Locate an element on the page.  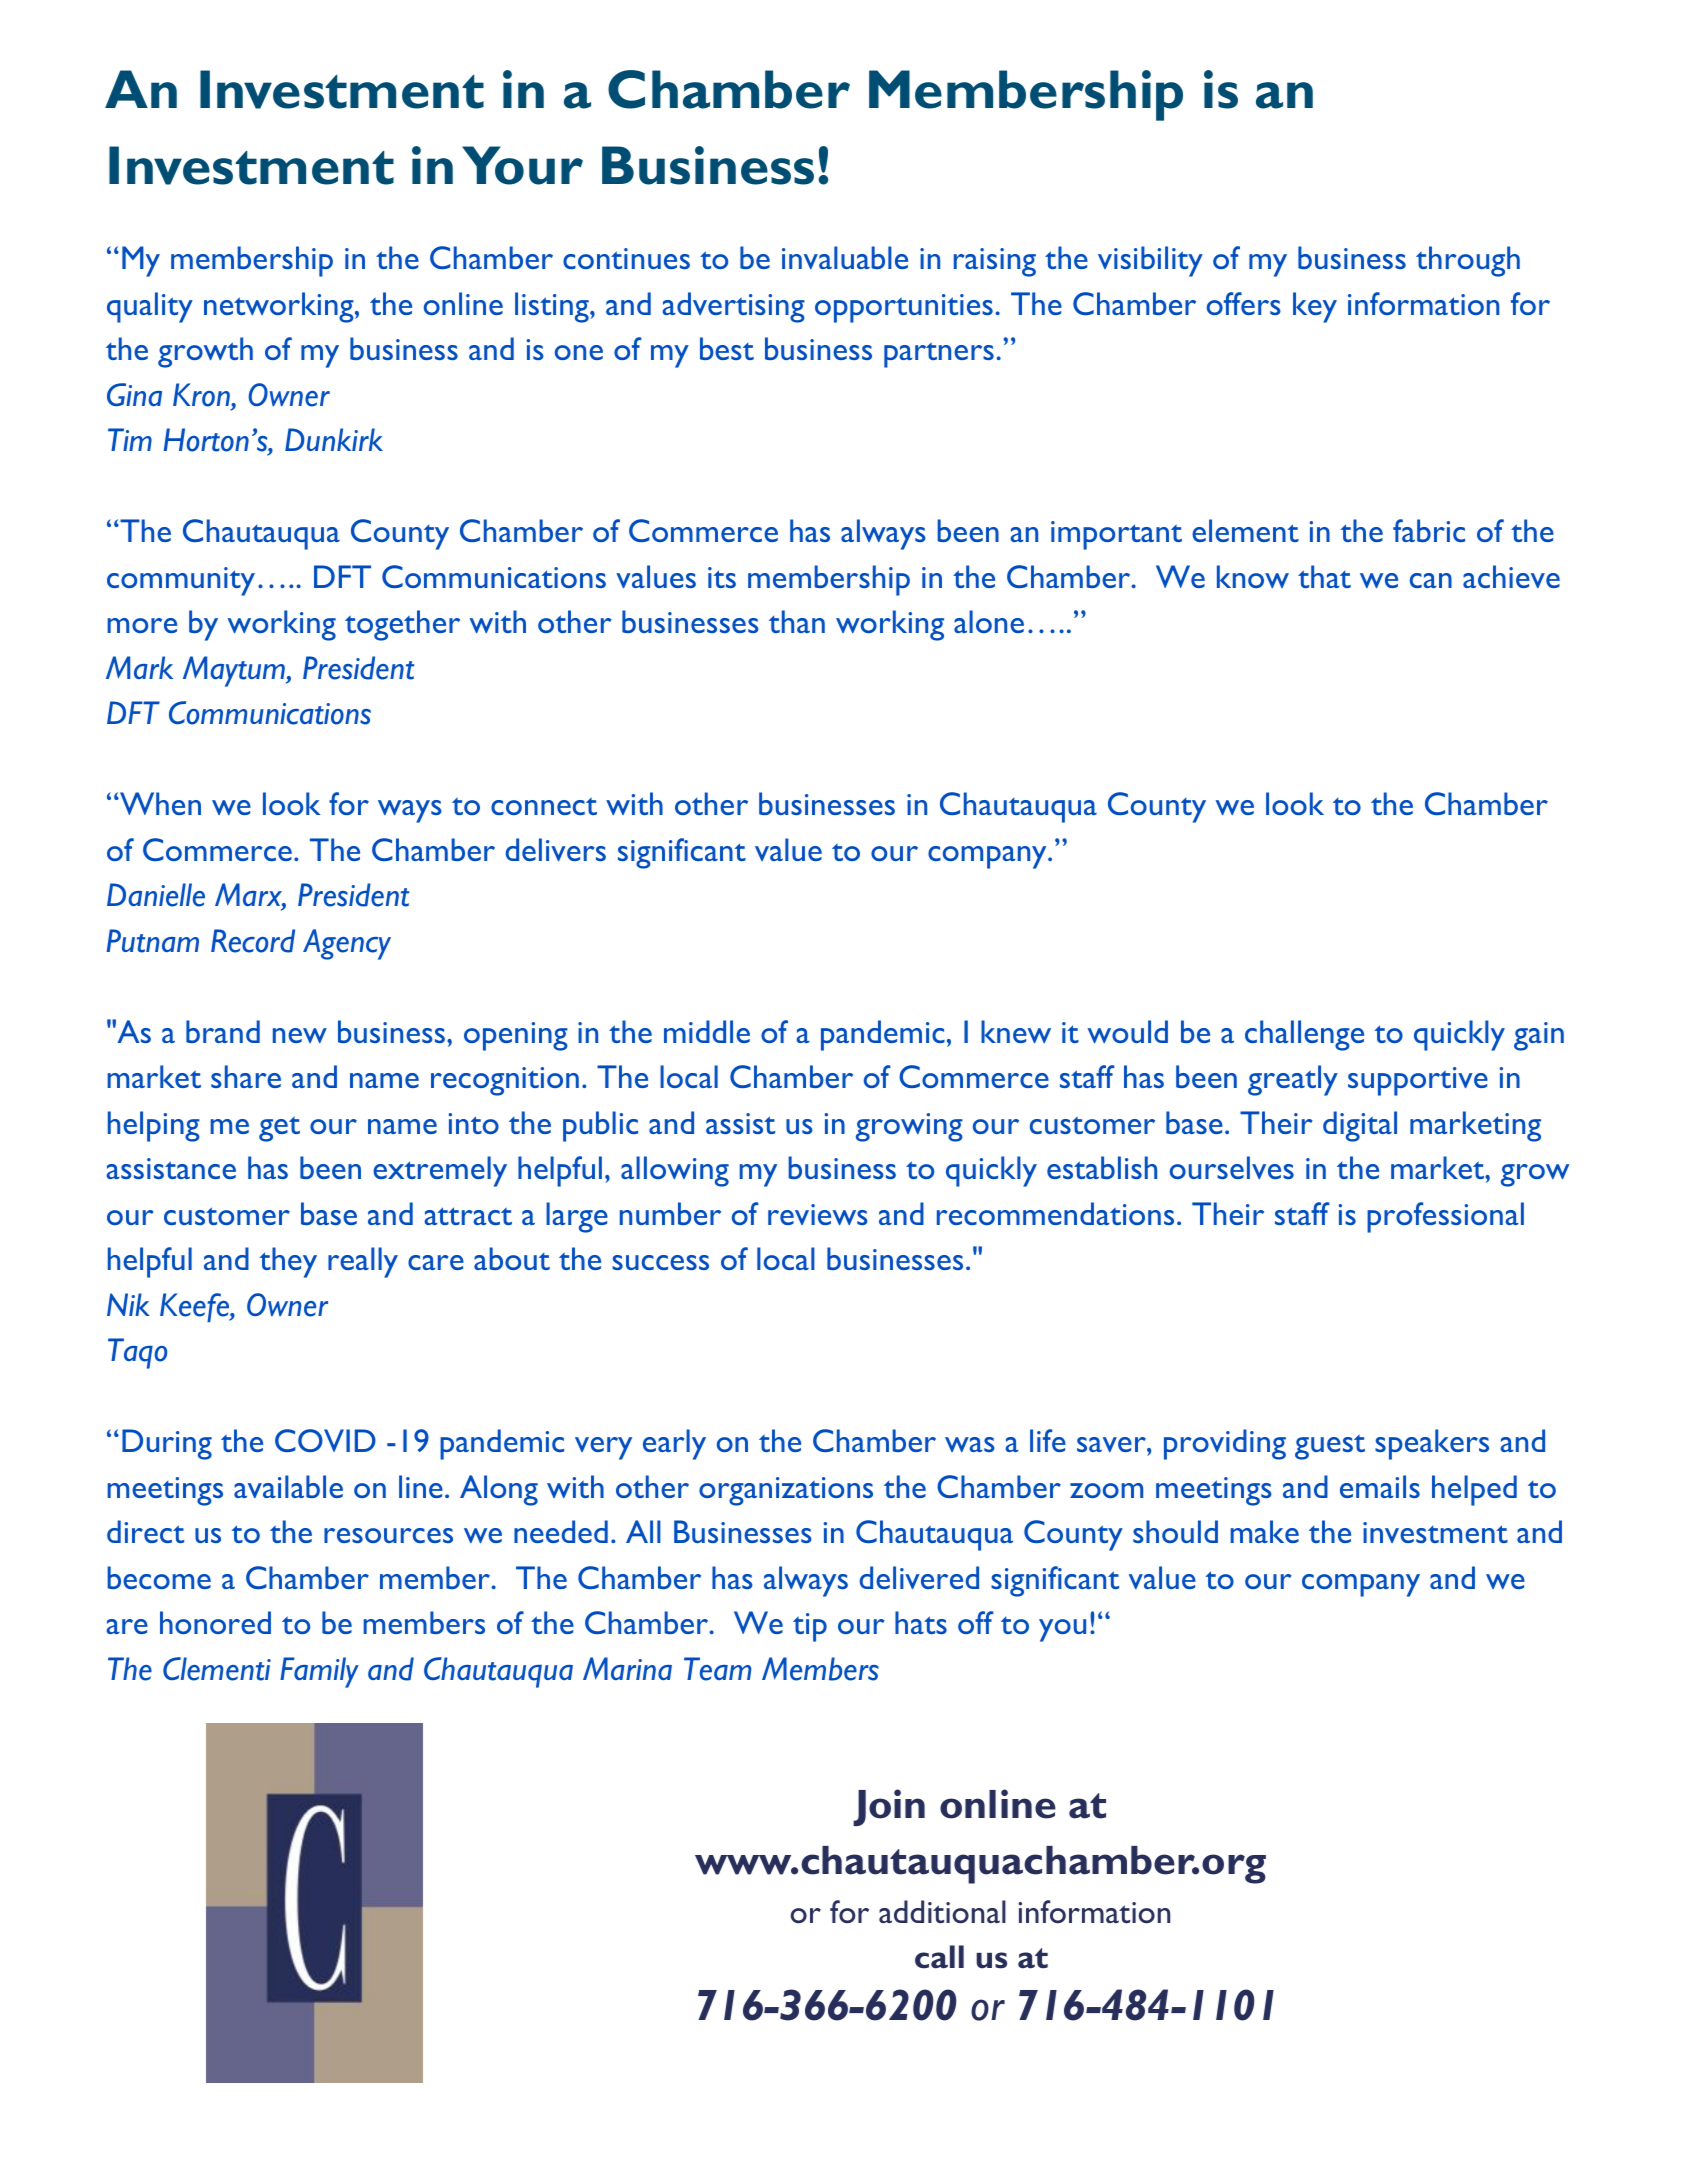
middle is located at coordinates (707, 1031).
